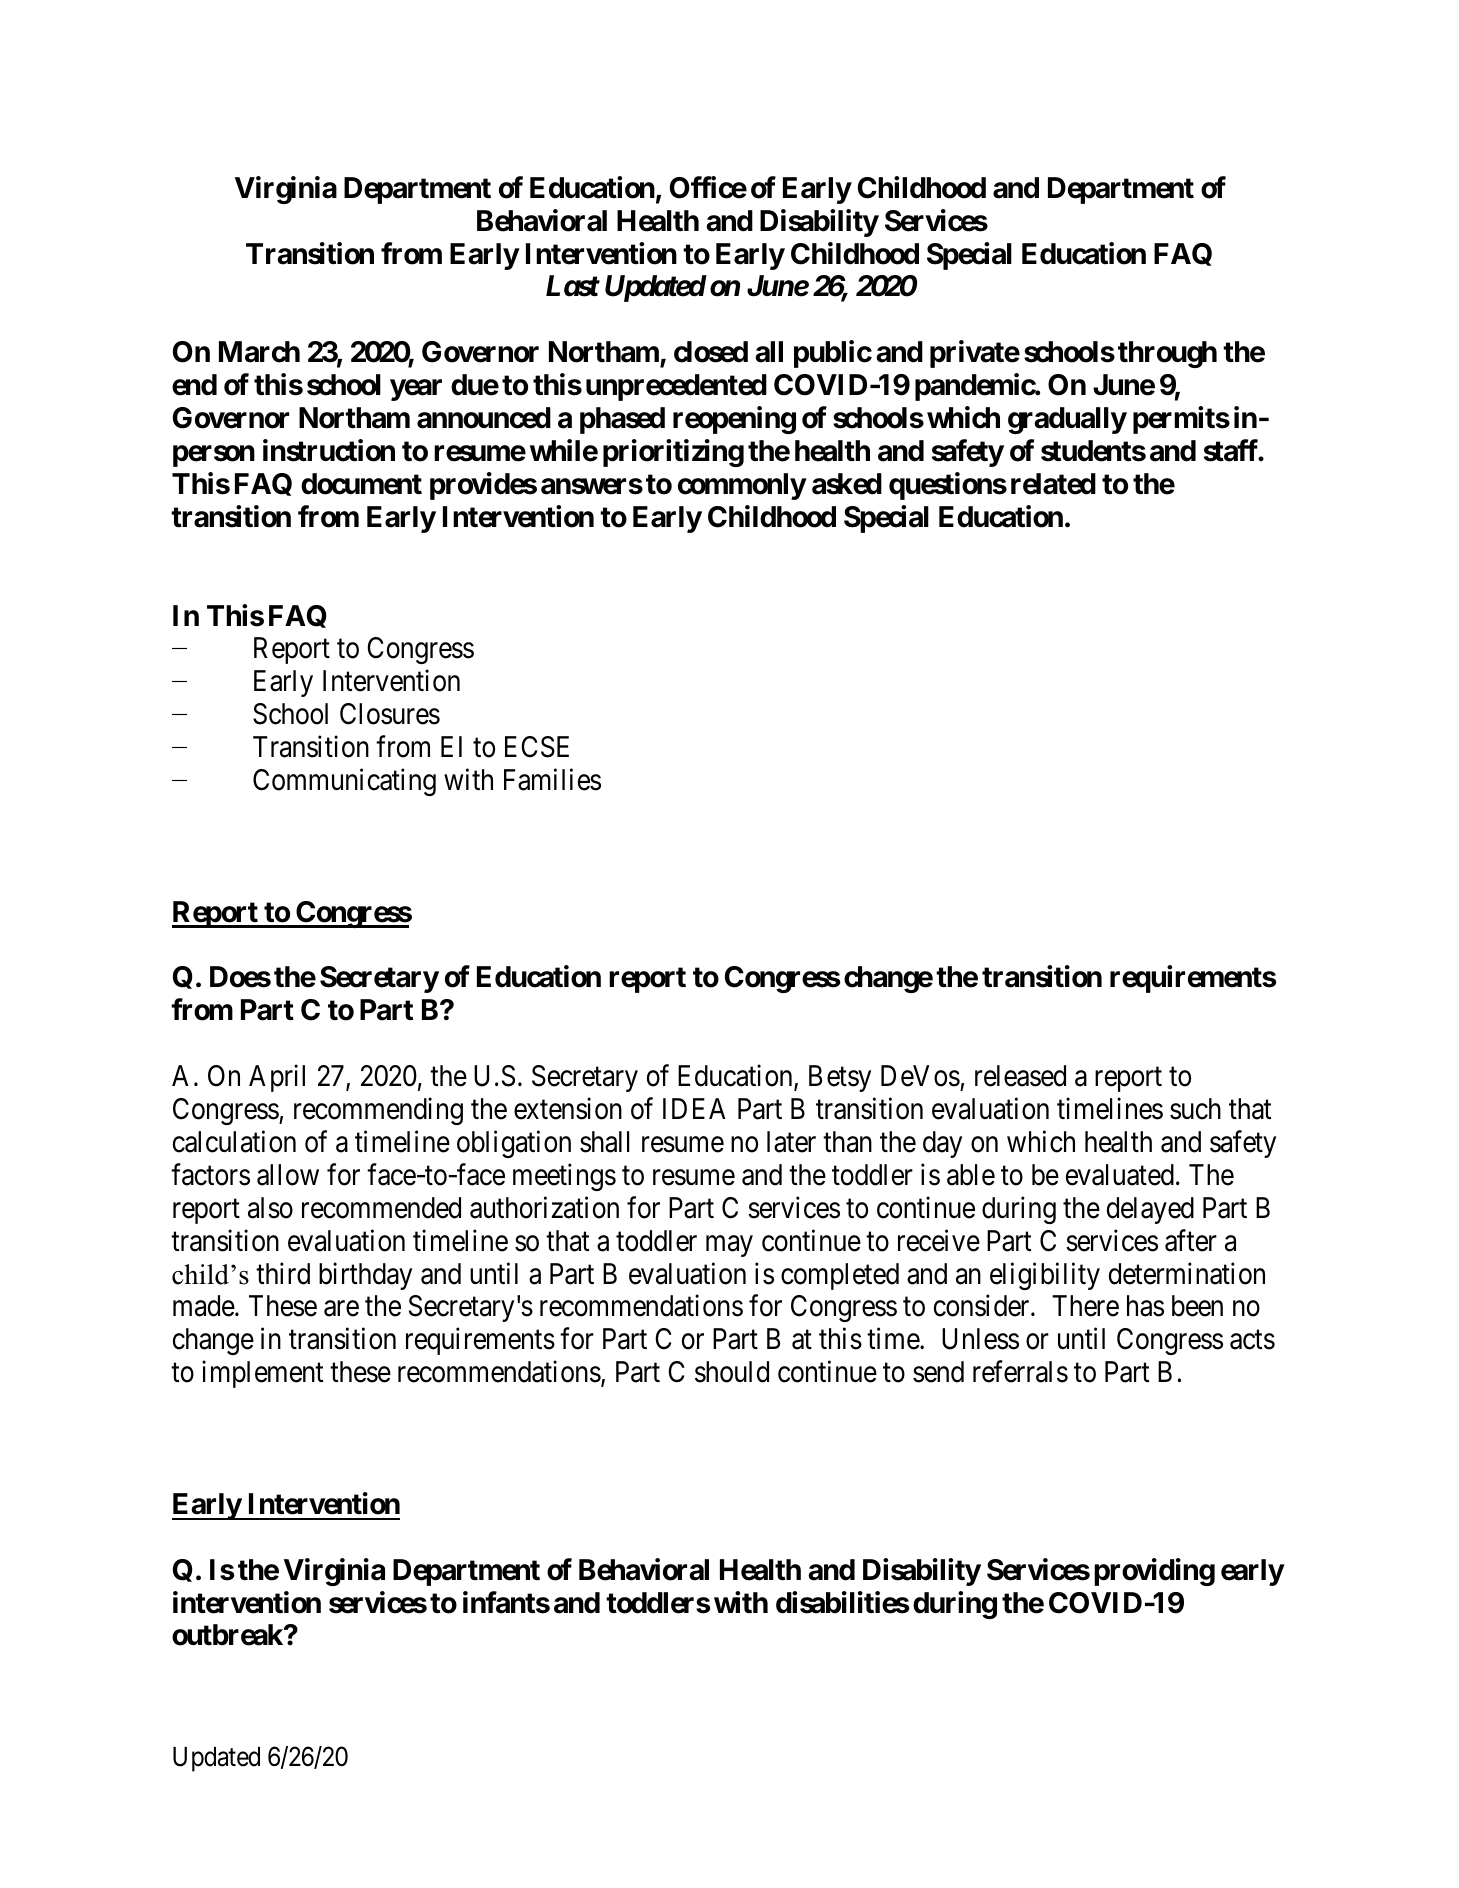 The width and height of the image is (1459, 1888). I want to click on outbreak, so click(228, 1635).
